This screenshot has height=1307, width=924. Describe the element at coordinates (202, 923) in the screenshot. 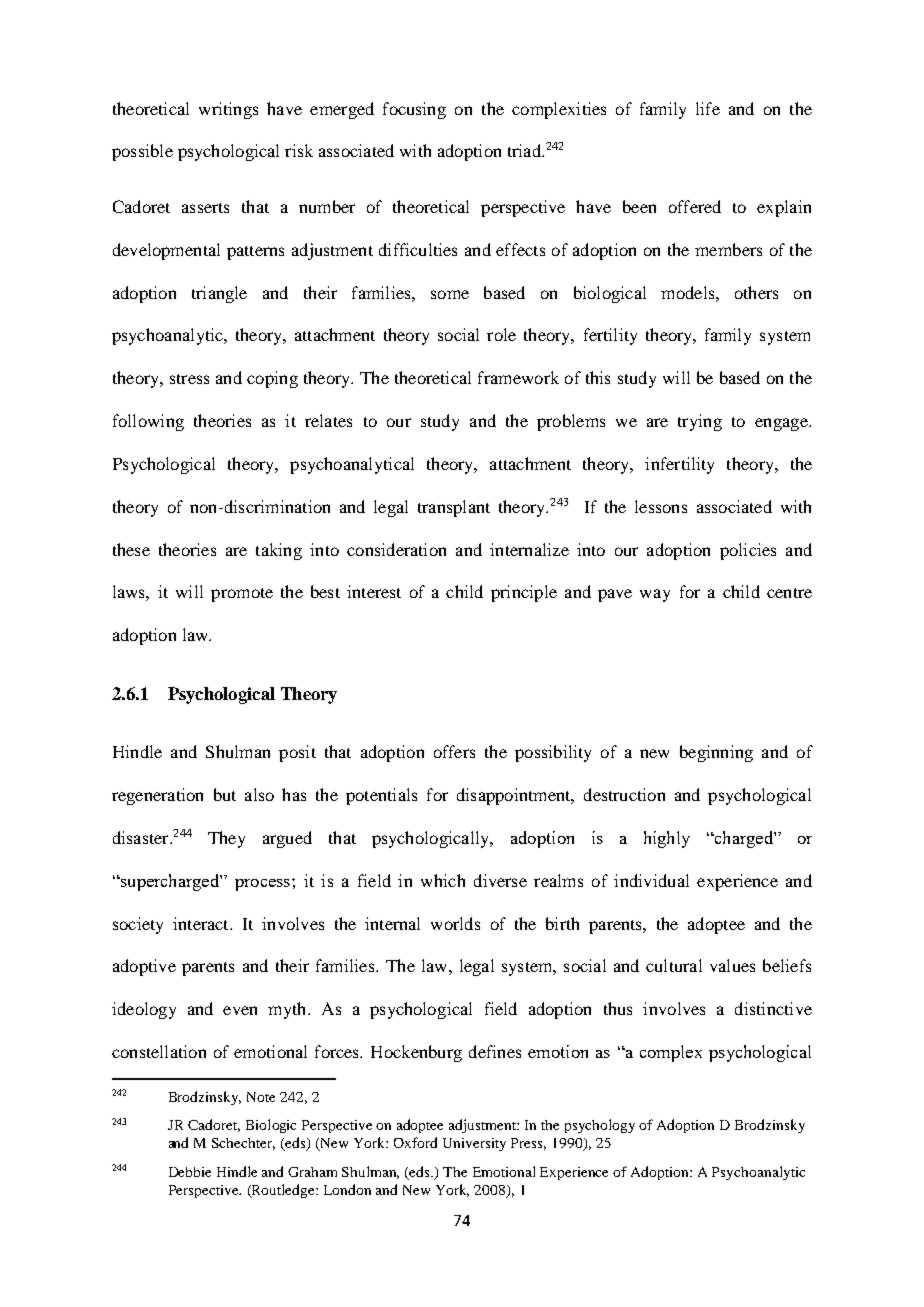

I see `interact` at that location.
